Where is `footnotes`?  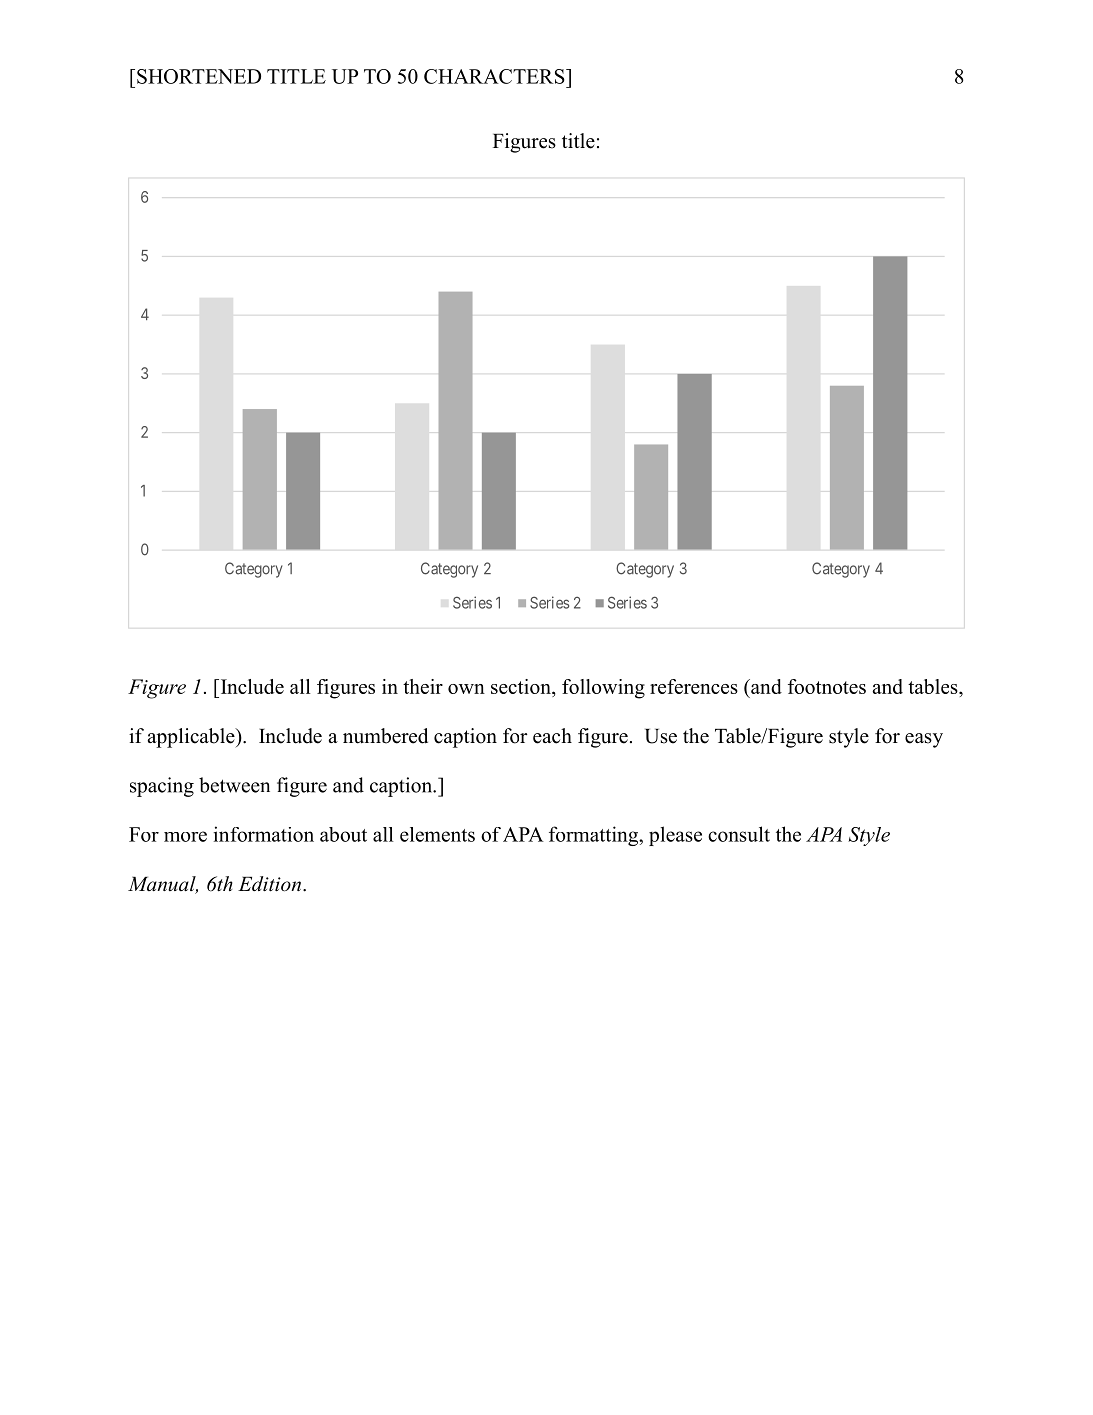 footnotes is located at coordinates (827, 686).
